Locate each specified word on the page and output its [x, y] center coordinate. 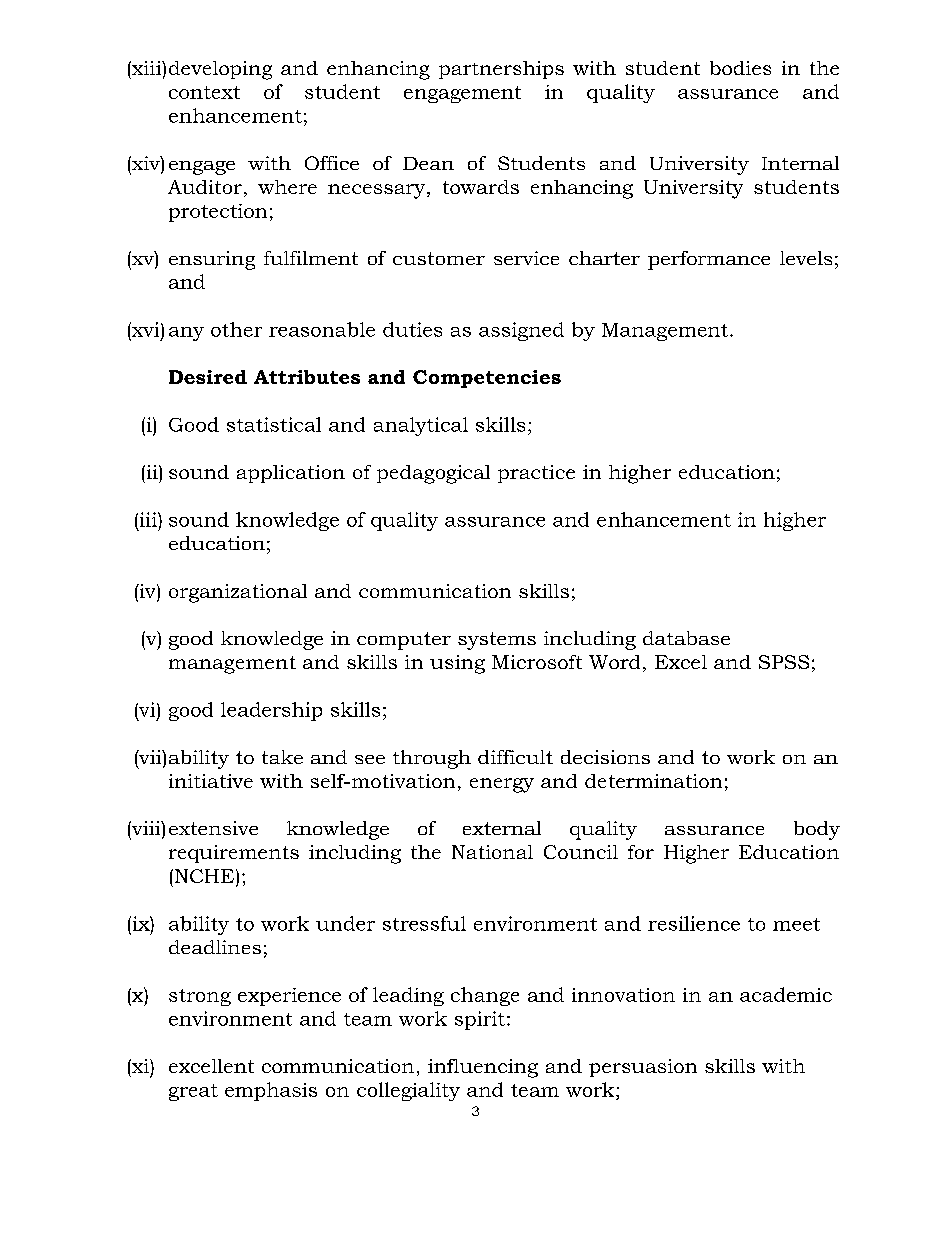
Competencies [487, 379]
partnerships [501, 70]
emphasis [271, 1091]
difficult [515, 757]
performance [709, 260]
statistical [274, 424]
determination [653, 781]
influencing [483, 1068]
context [204, 92]
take [282, 757]
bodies [740, 68]
